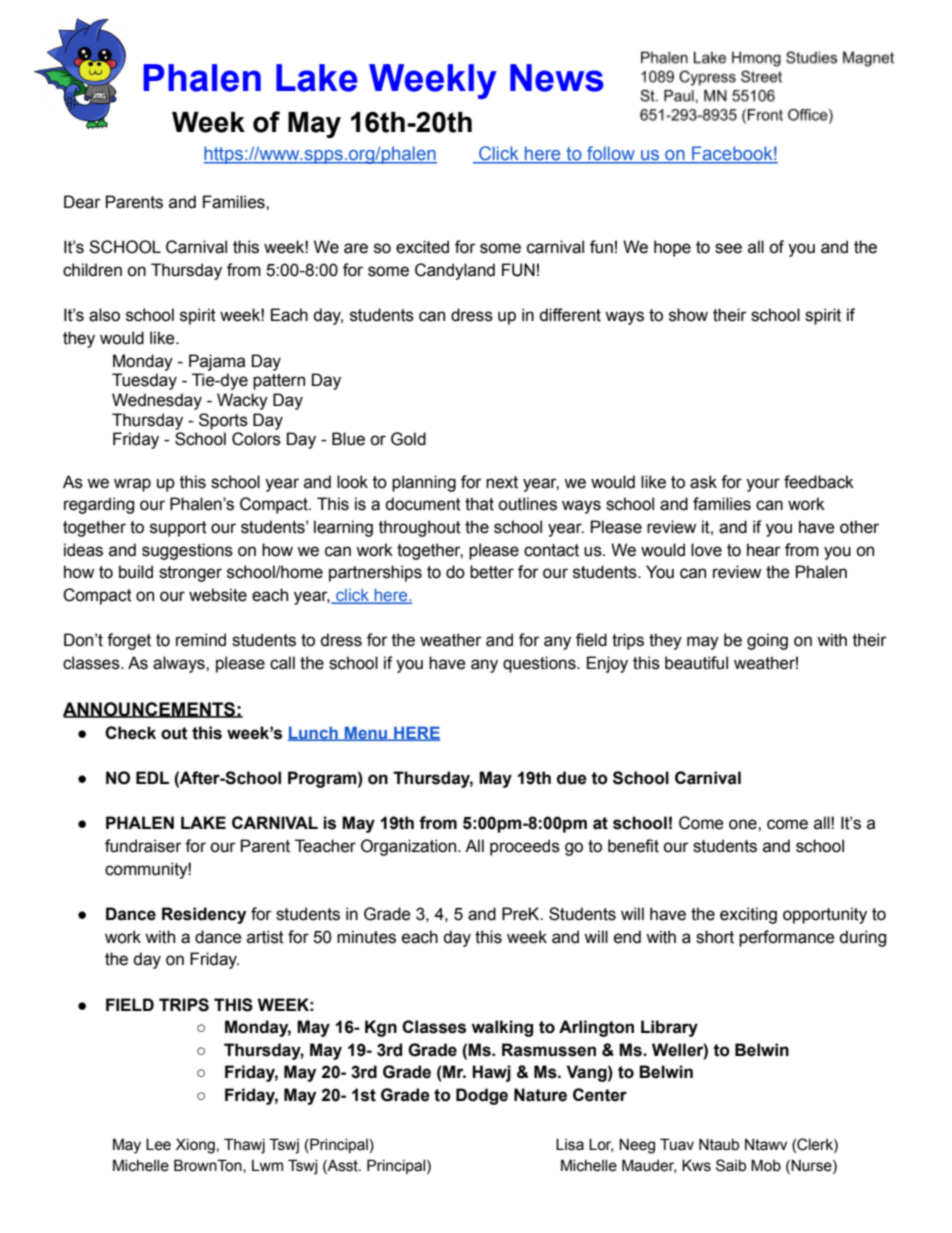 This image has height=1233, width=952. I want to click on that, so click(479, 504).
